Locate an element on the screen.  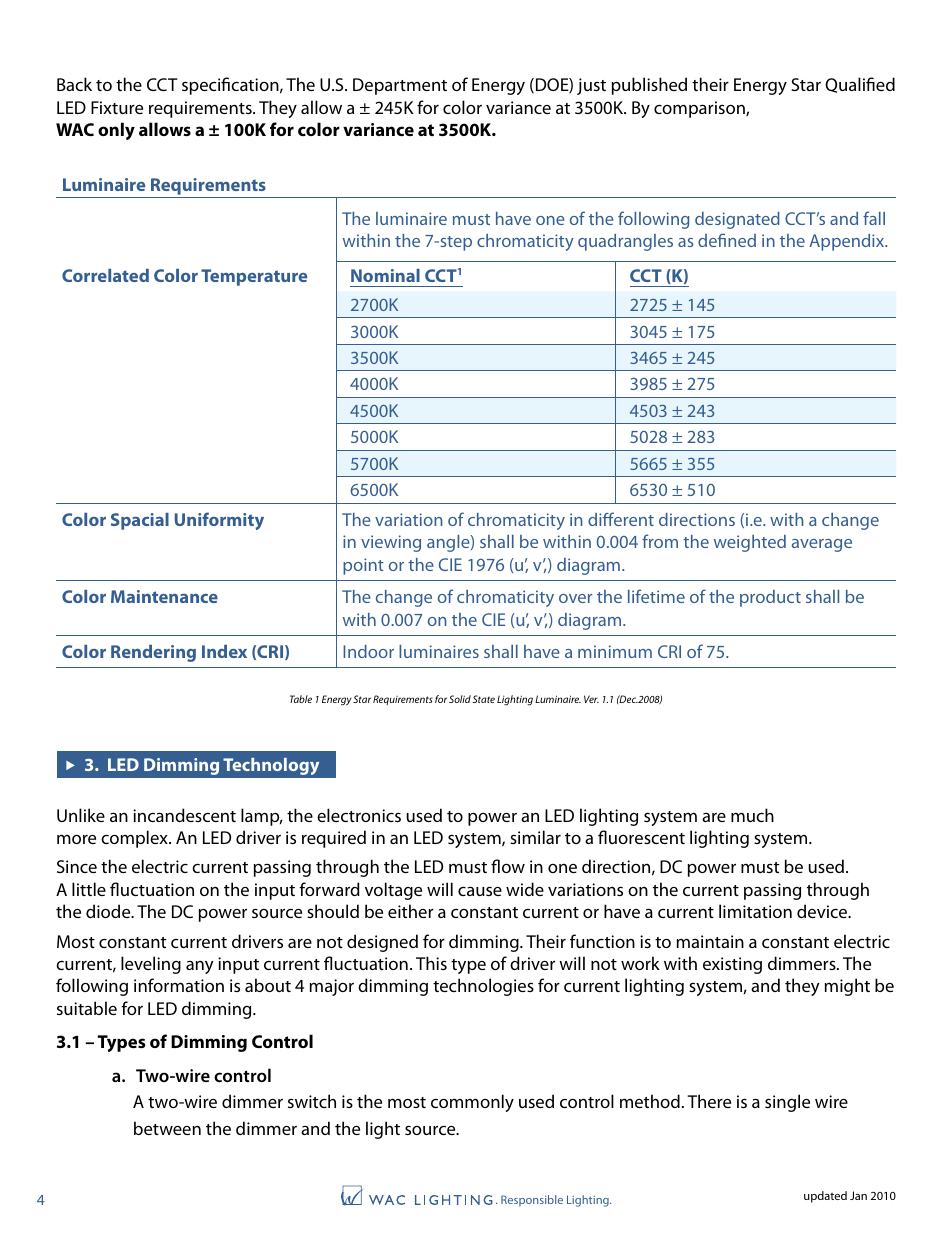
product is located at coordinates (770, 598).
